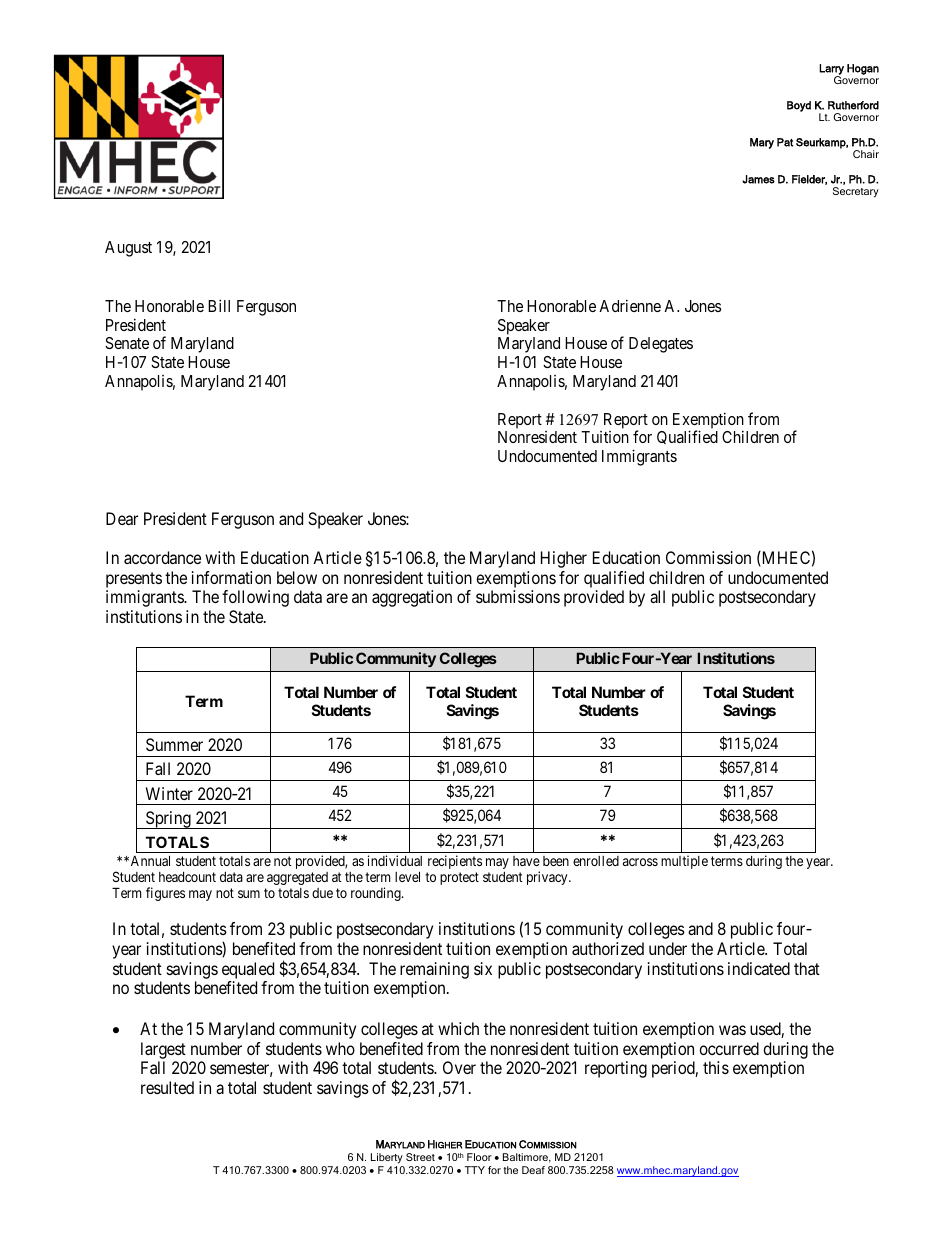 This page has width=952, height=1233. Describe the element at coordinates (684, 862) in the page. I see `multiple` at that location.
